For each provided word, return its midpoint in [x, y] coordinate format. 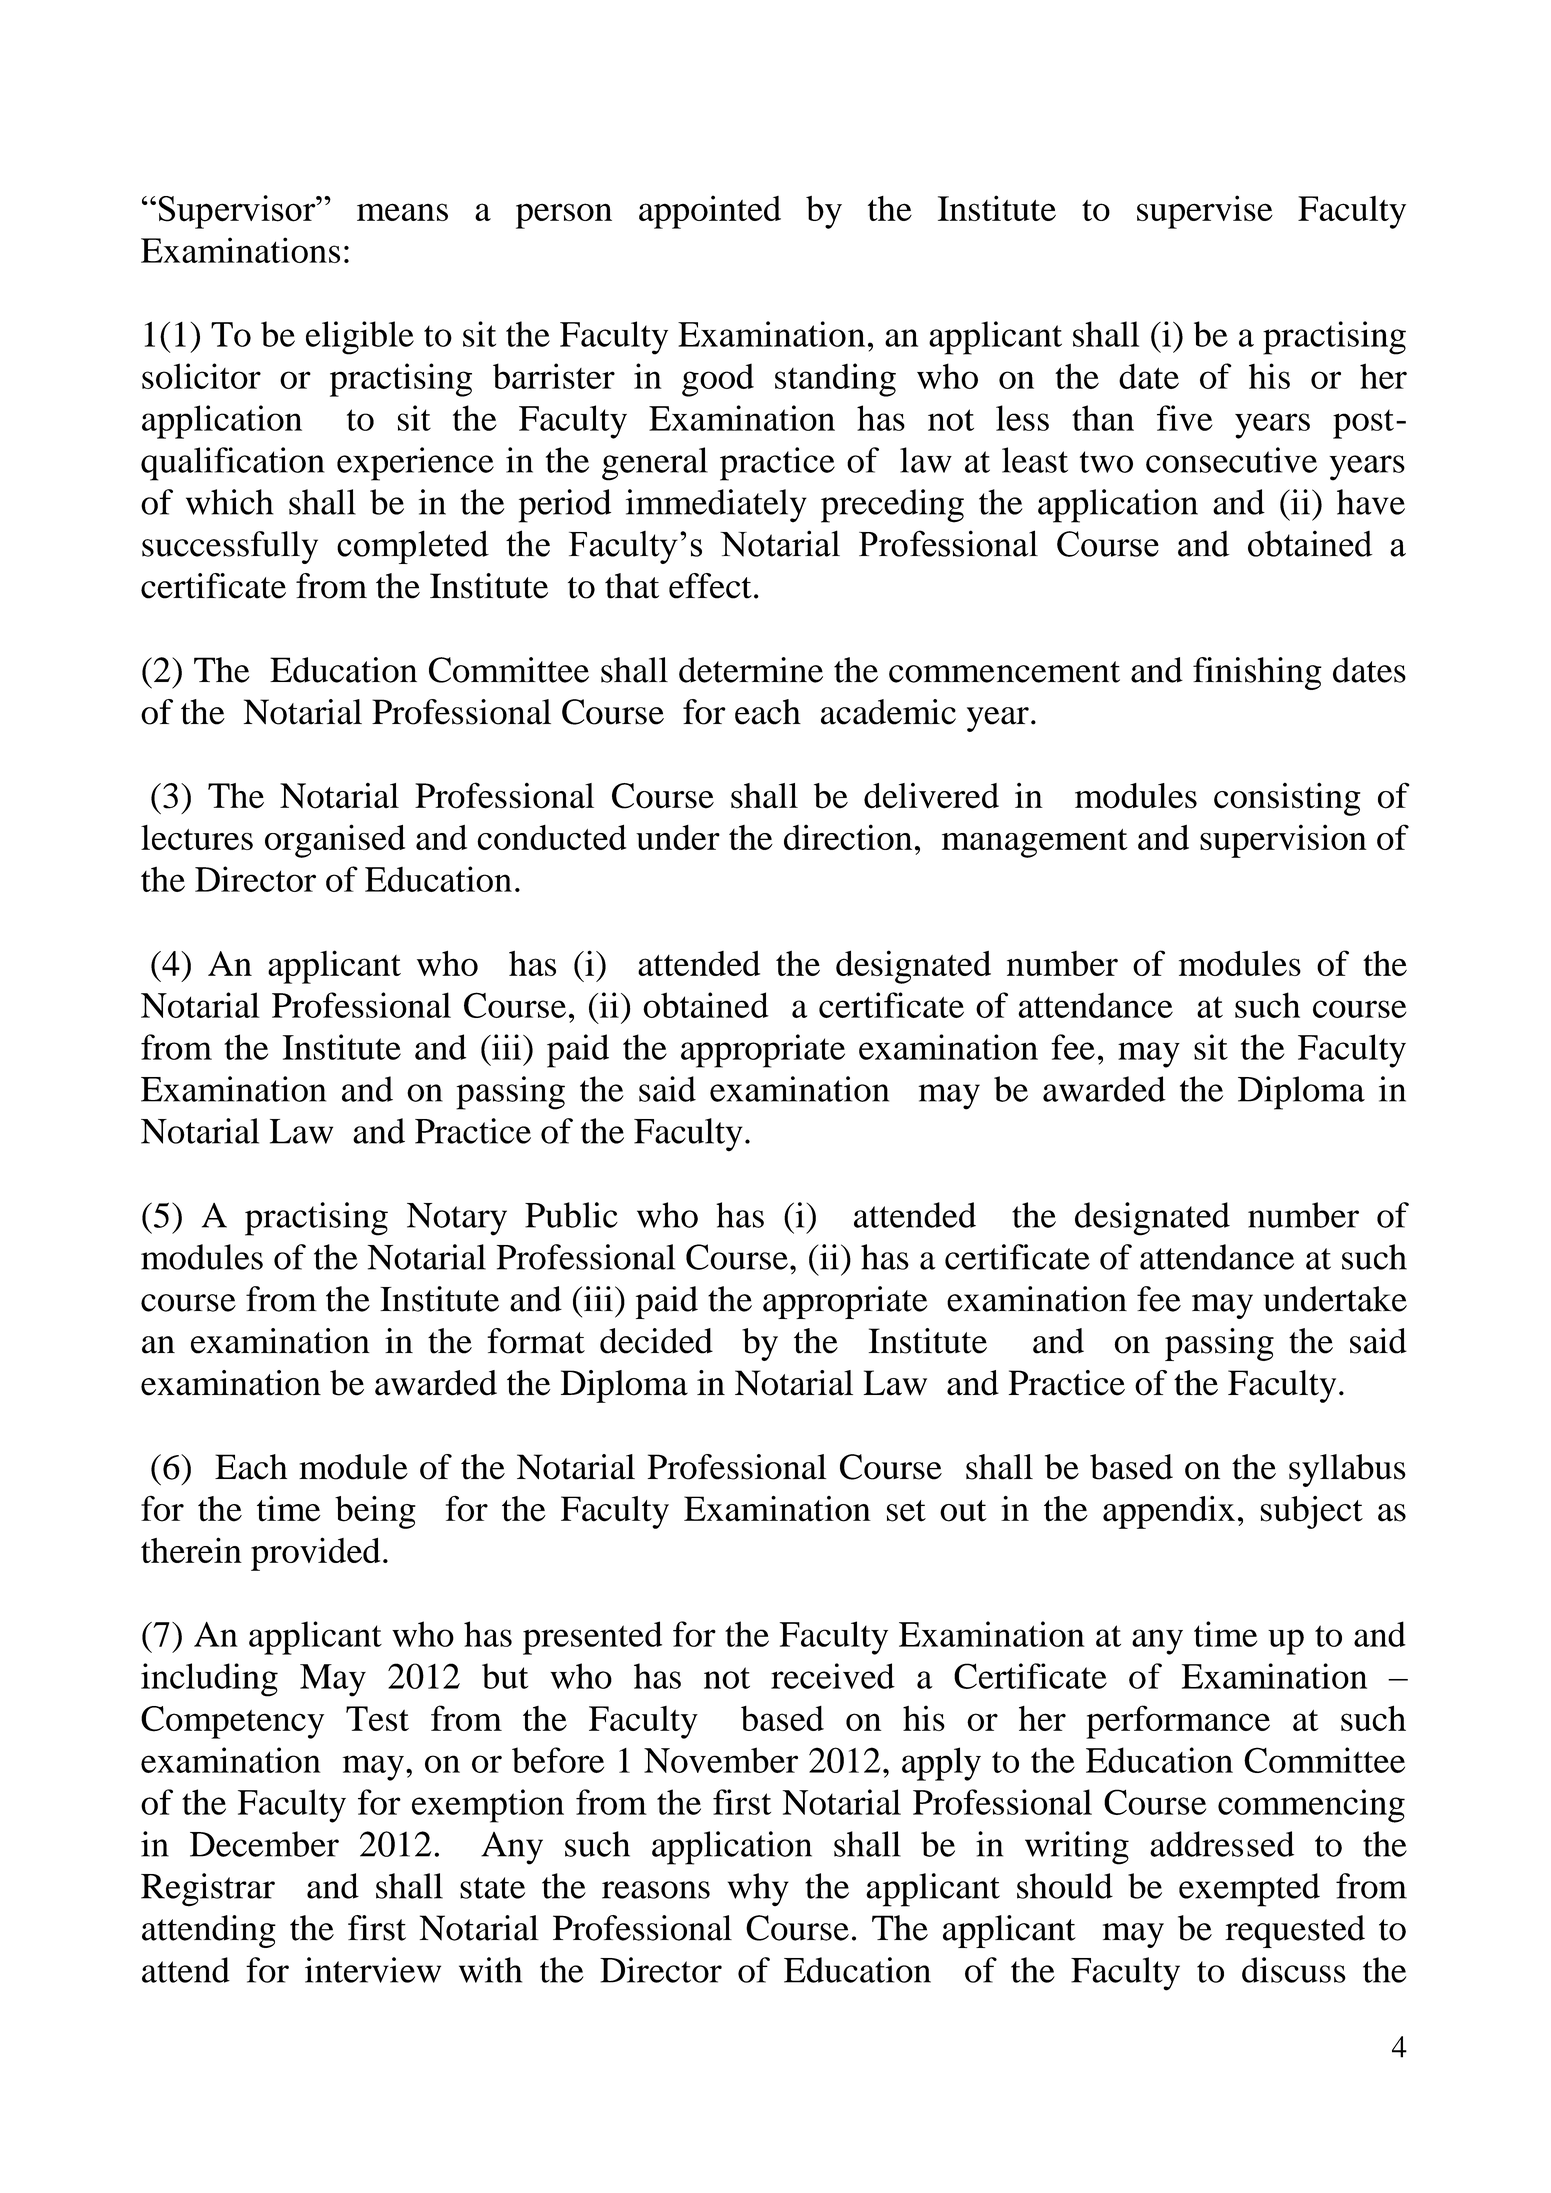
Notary [457, 1219]
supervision [1283, 841]
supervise [1205, 212]
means [402, 212]
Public [571, 1215]
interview [373, 1970]
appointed [710, 212]
